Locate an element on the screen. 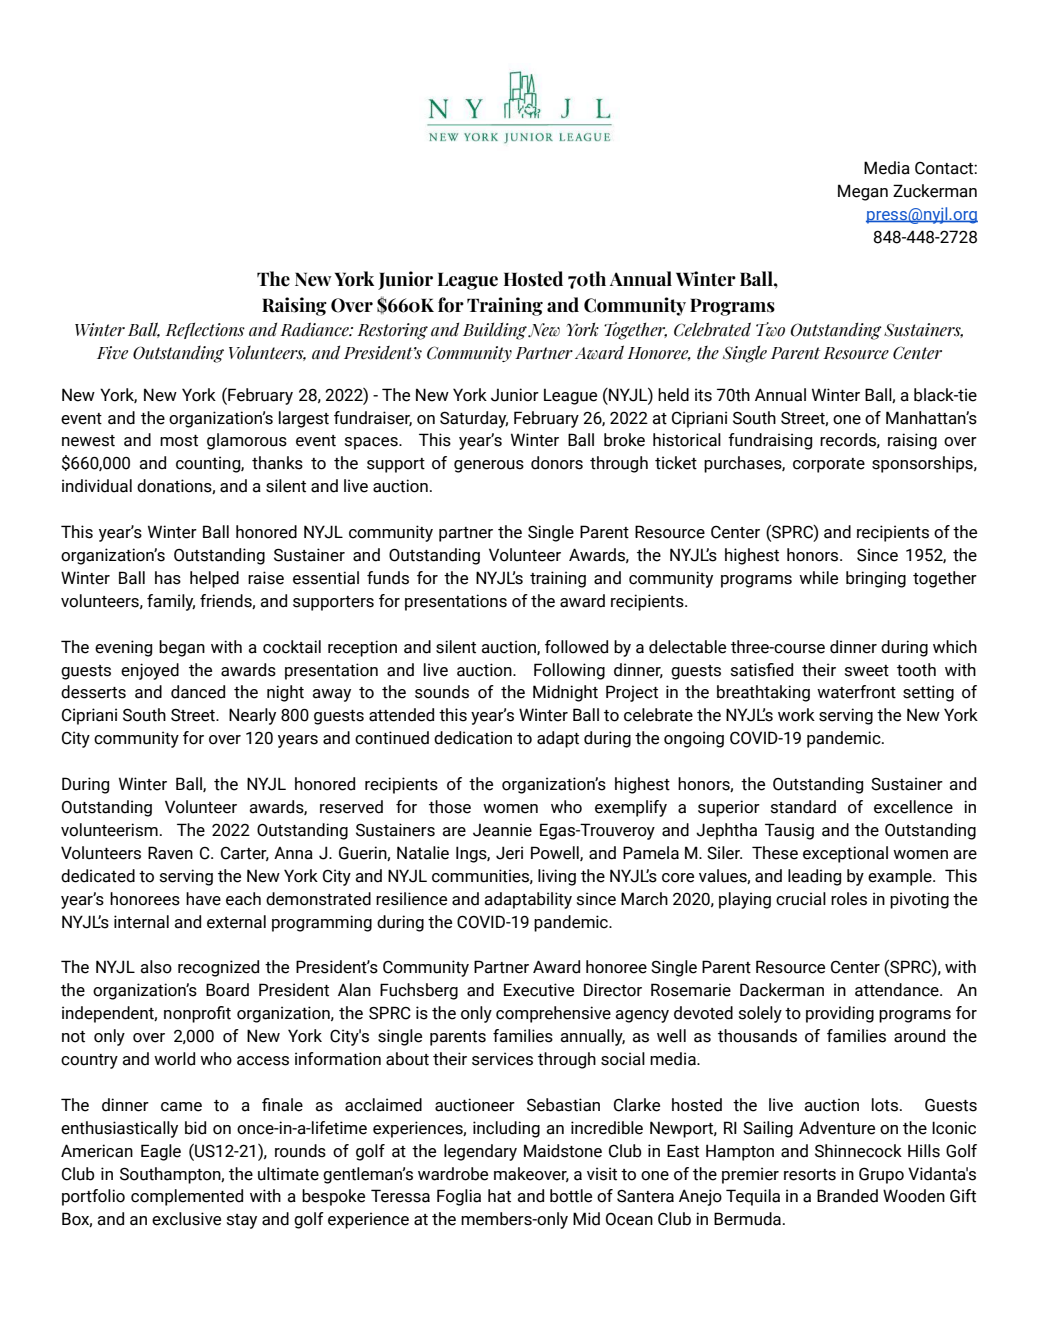 The height and width of the screenshot is (1344, 1039). Reflections is located at coordinates (205, 330).
